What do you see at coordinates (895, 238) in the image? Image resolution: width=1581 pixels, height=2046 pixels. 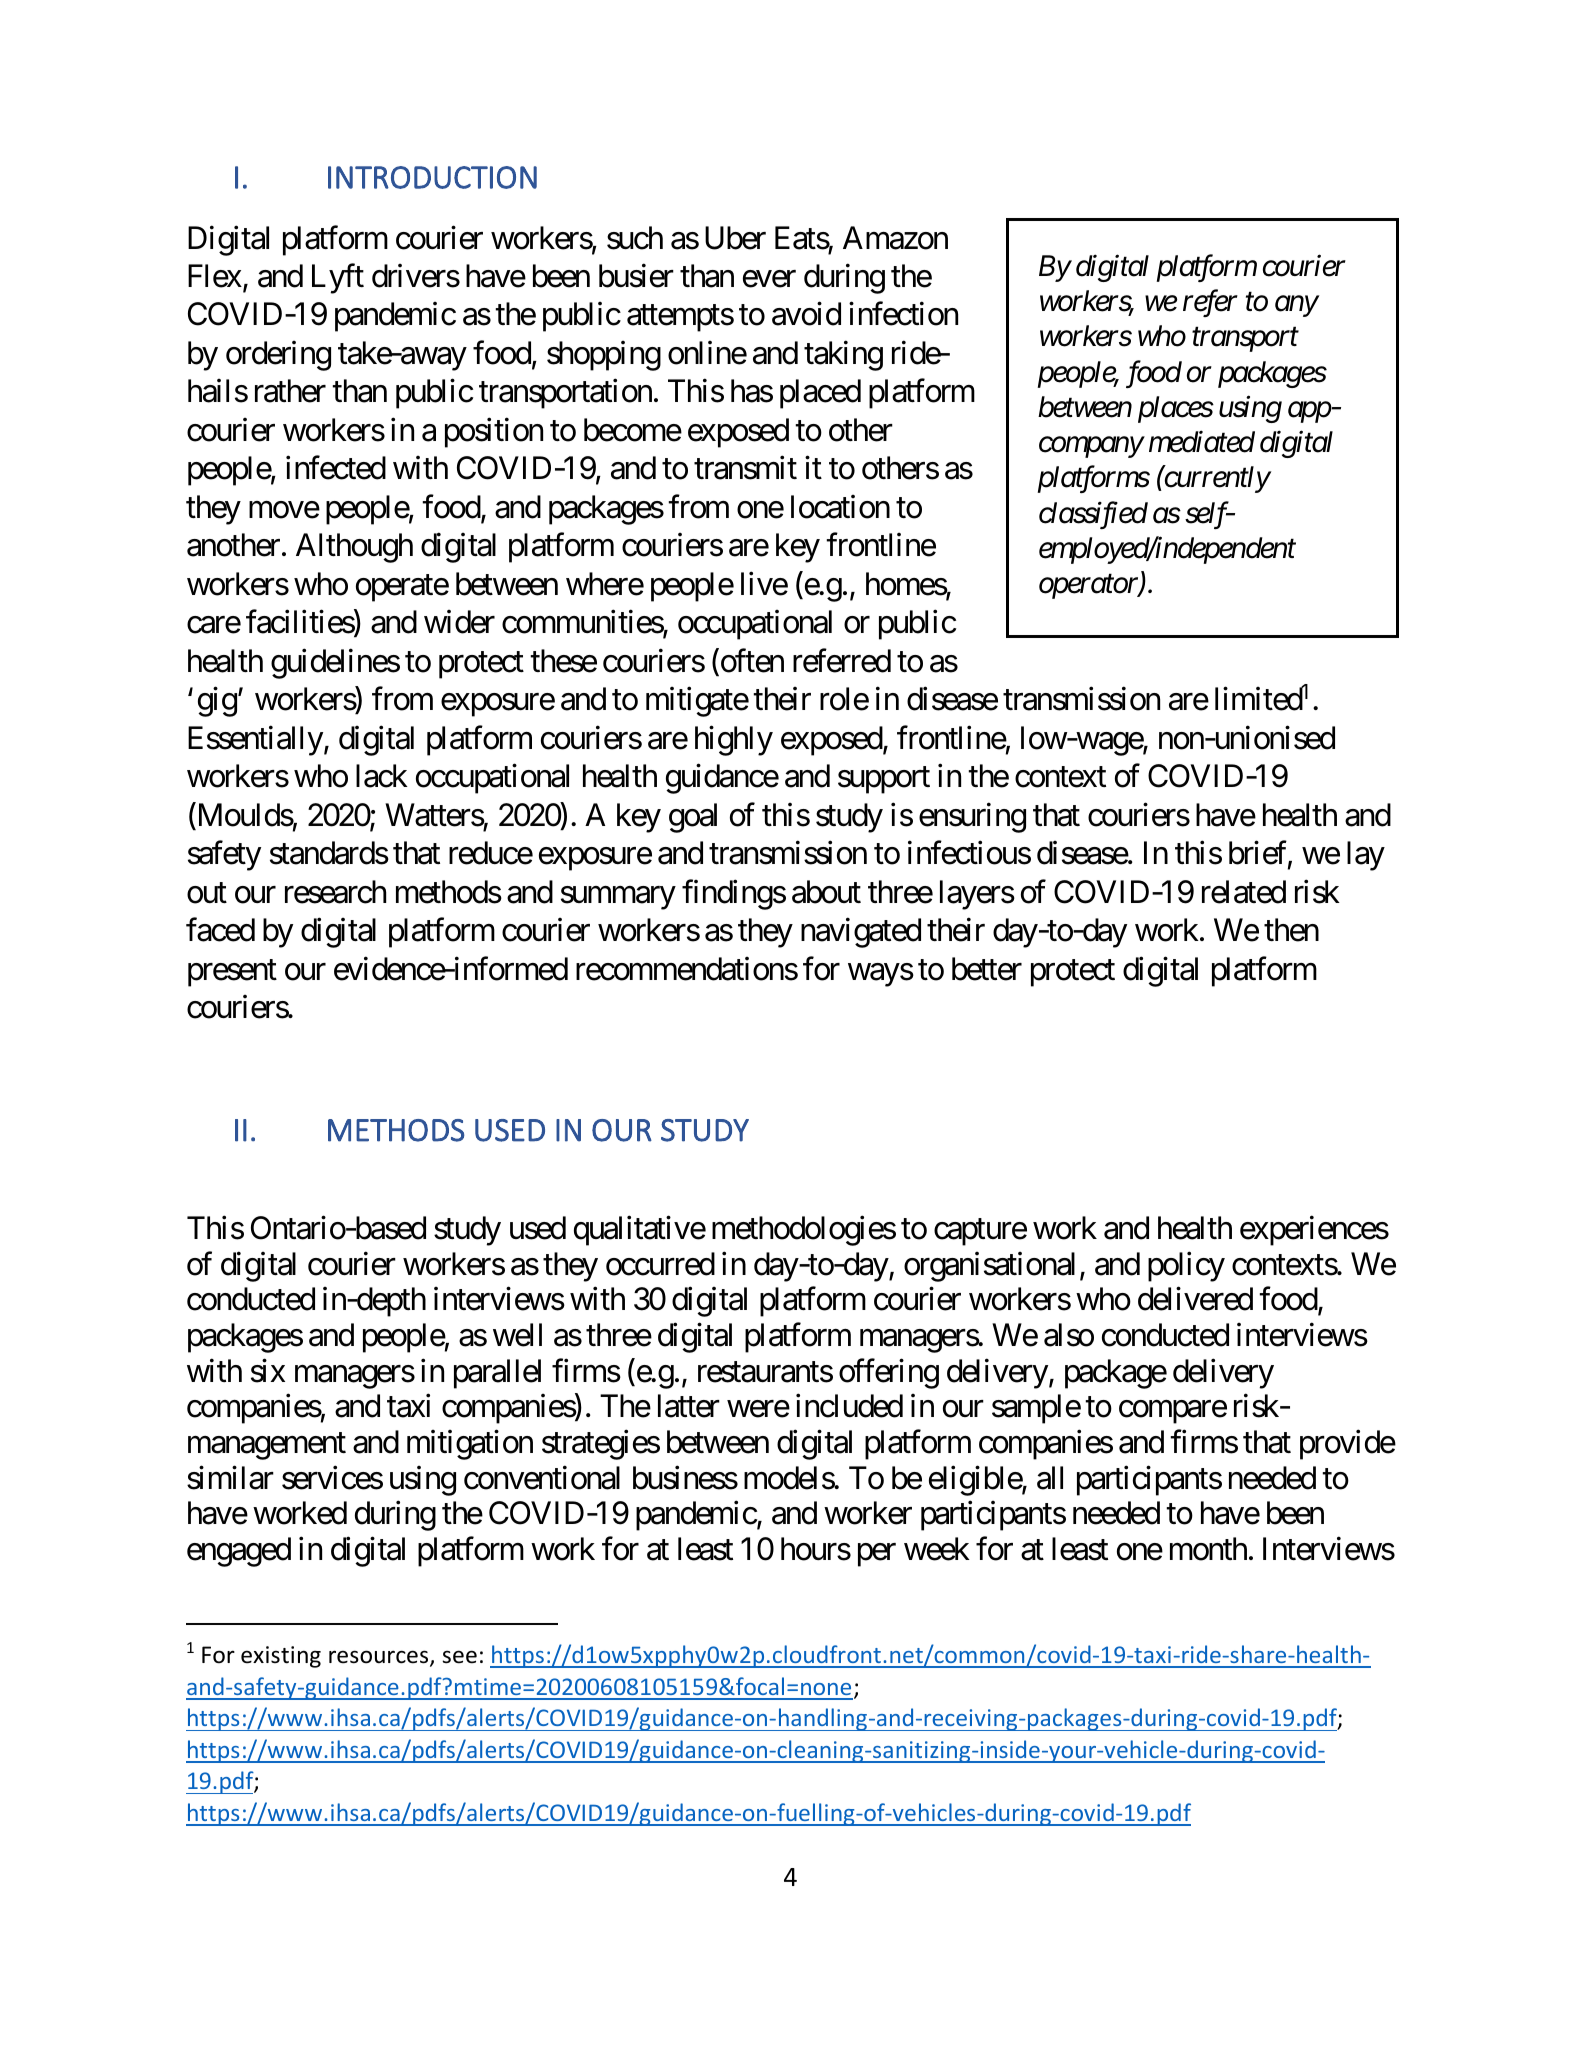 I see `Amazon` at bounding box center [895, 238].
